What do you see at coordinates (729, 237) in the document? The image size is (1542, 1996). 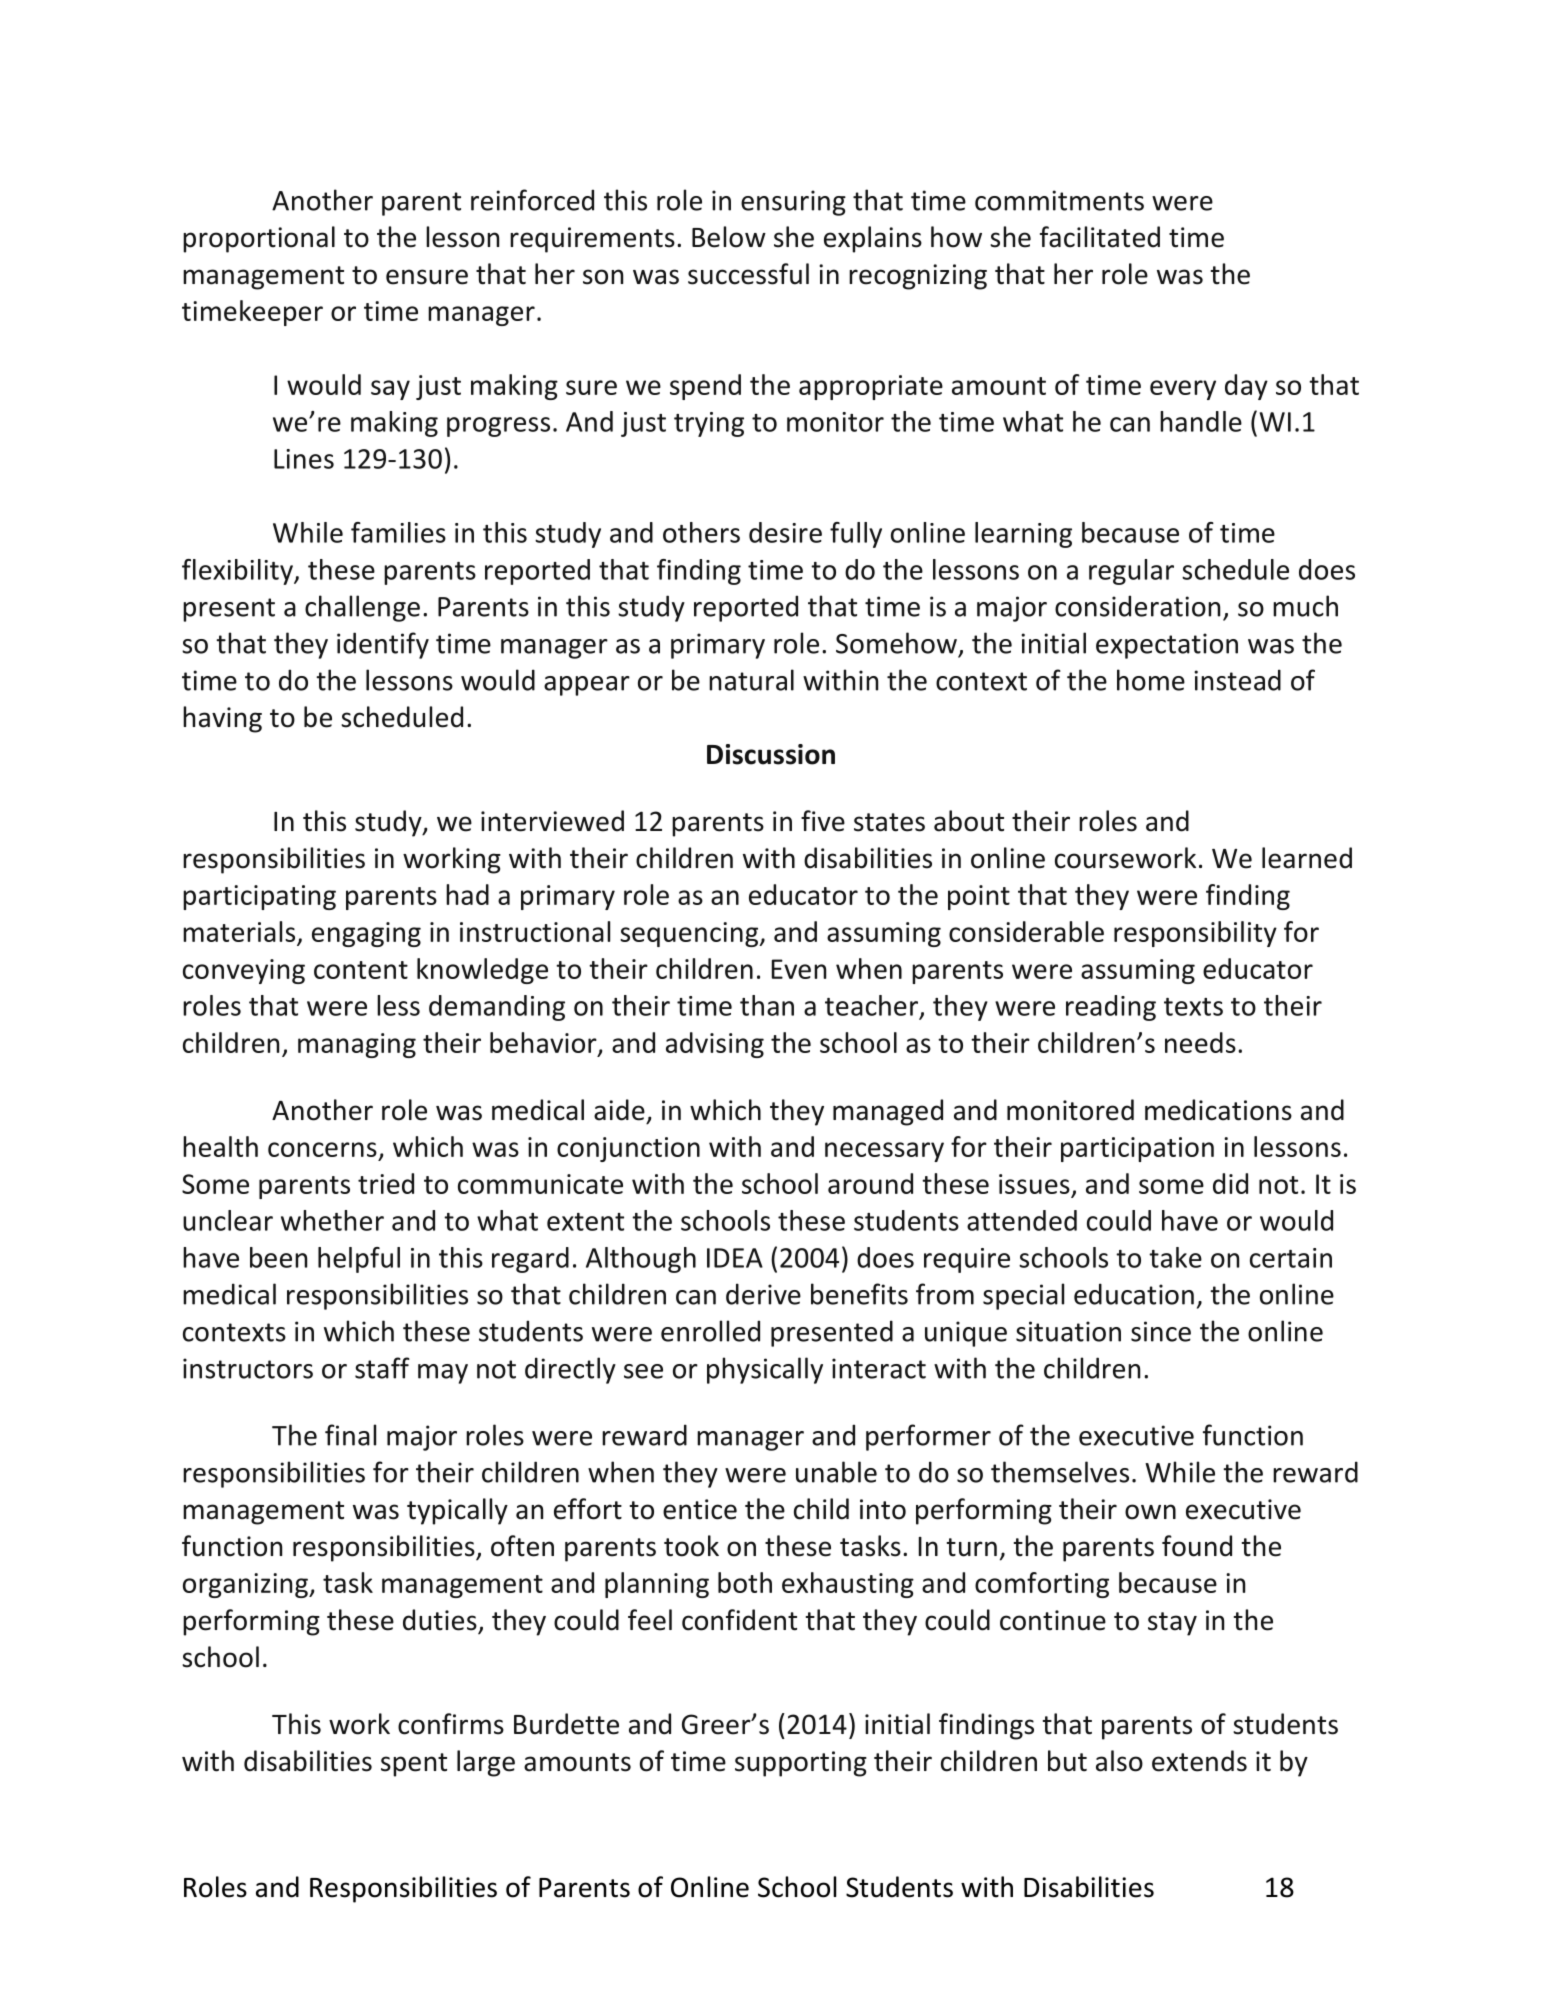 I see `Below` at bounding box center [729, 237].
